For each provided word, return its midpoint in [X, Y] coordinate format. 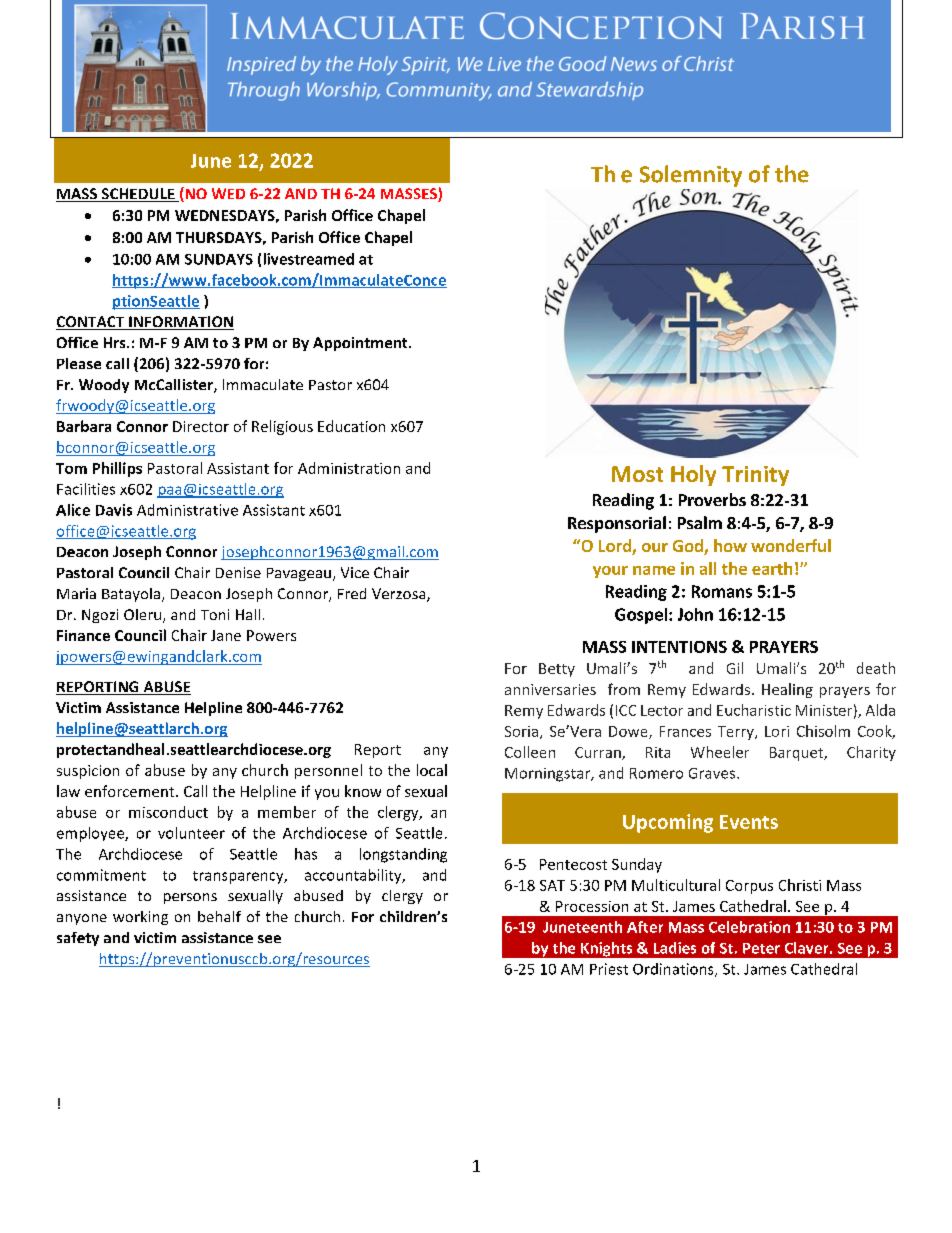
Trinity [755, 476]
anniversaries [550, 689]
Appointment [361, 344]
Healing [787, 690]
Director [201, 426]
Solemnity [691, 176]
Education [351, 426]
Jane [226, 635]
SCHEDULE [138, 195]
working [140, 918]
